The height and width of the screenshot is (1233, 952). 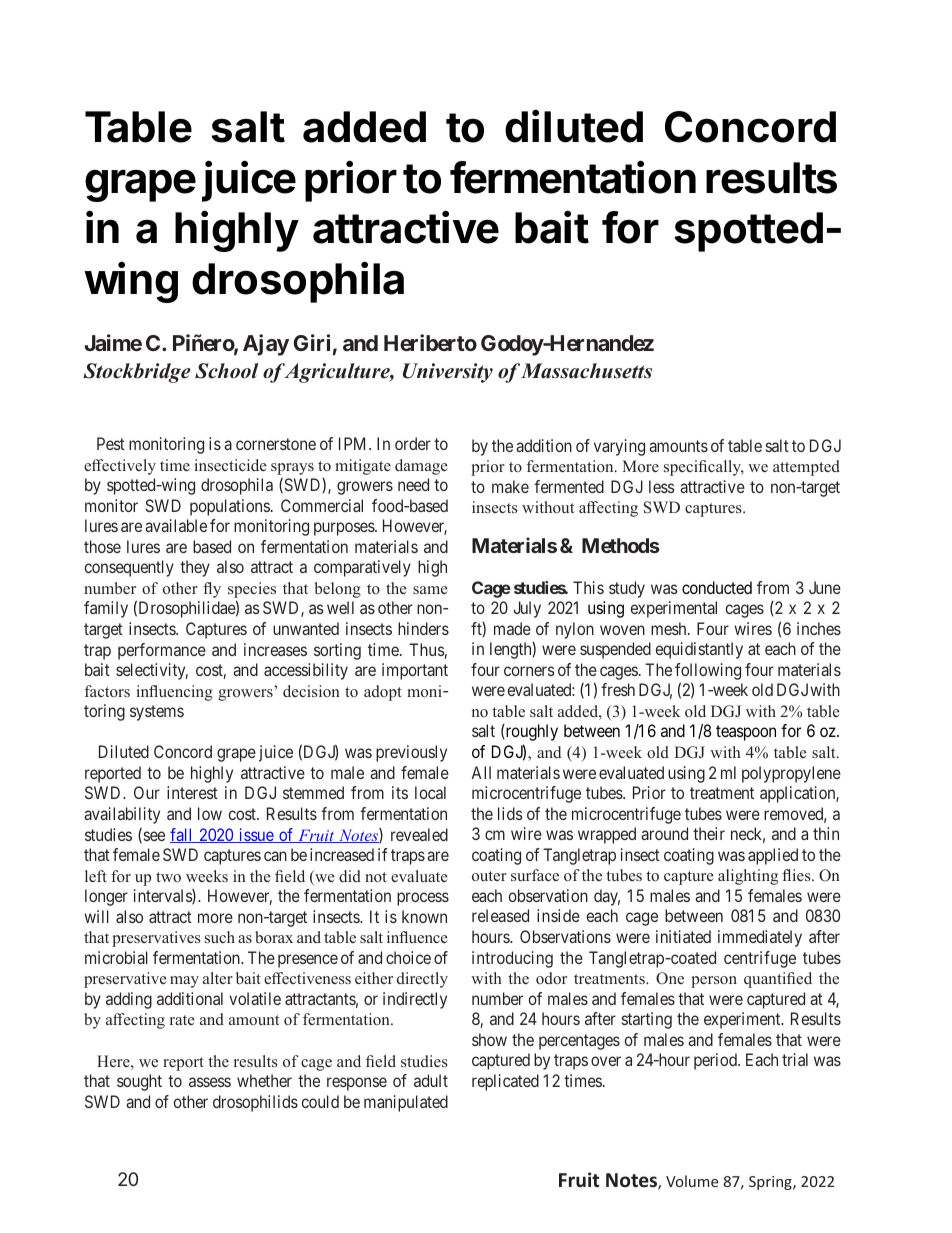 What do you see at coordinates (226, 371) in the screenshot?
I see `School` at bounding box center [226, 371].
